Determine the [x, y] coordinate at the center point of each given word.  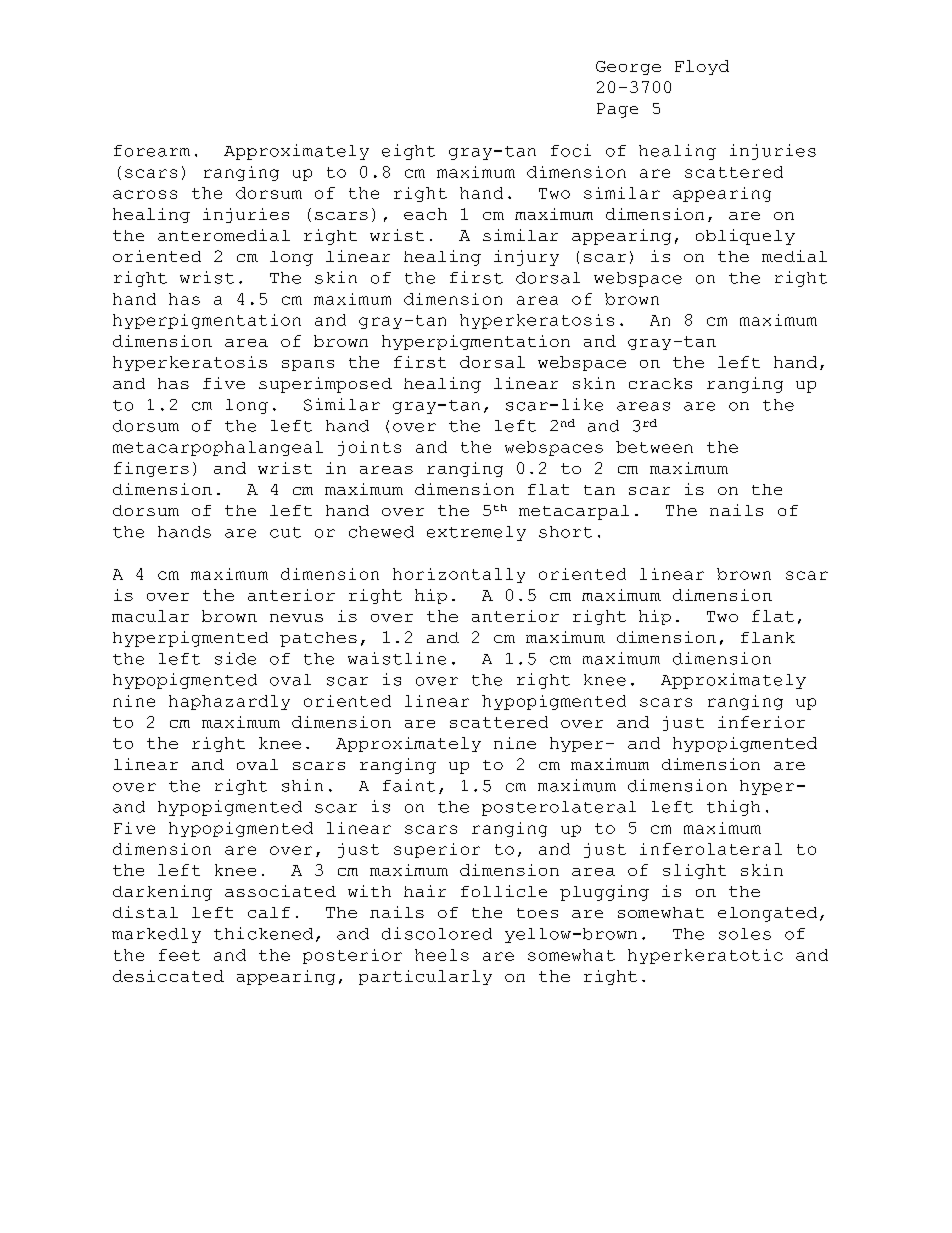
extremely [476, 533]
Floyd [702, 67]
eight [408, 152]
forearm [152, 151]
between [654, 447]
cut [285, 532]
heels [442, 955]
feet [179, 955]
